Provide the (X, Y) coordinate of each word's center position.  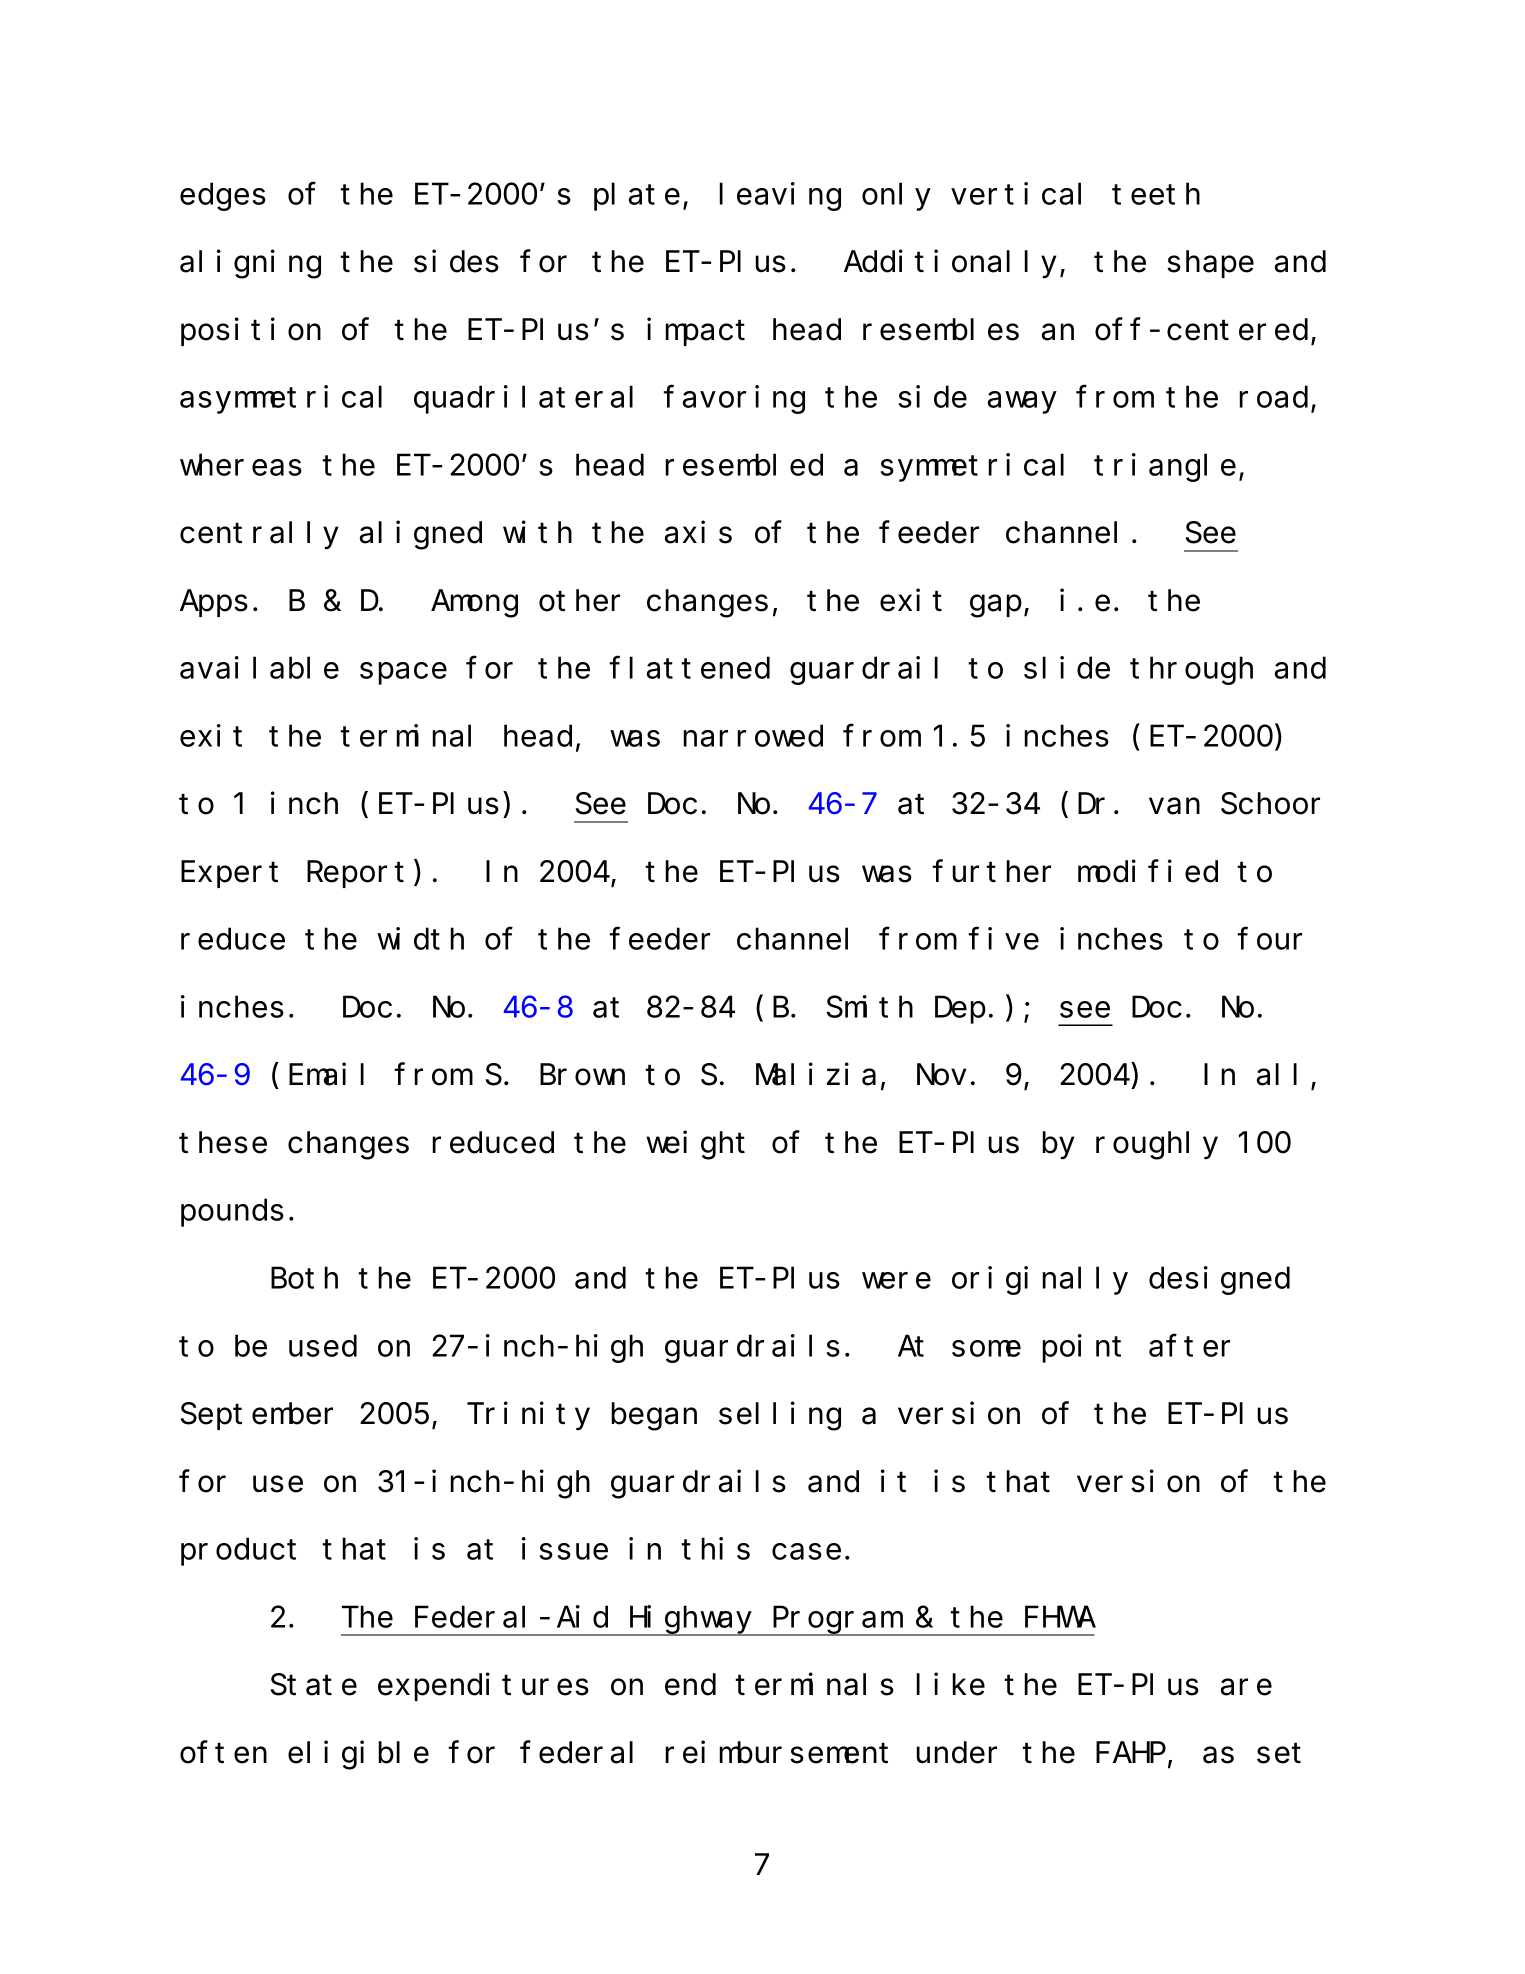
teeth (1156, 194)
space (403, 674)
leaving (780, 196)
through (1191, 671)
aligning (250, 264)
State (314, 1685)
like (950, 1684)
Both (304, 1278)
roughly (1157, 1146)
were (896, 1281)
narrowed (753, 736)
